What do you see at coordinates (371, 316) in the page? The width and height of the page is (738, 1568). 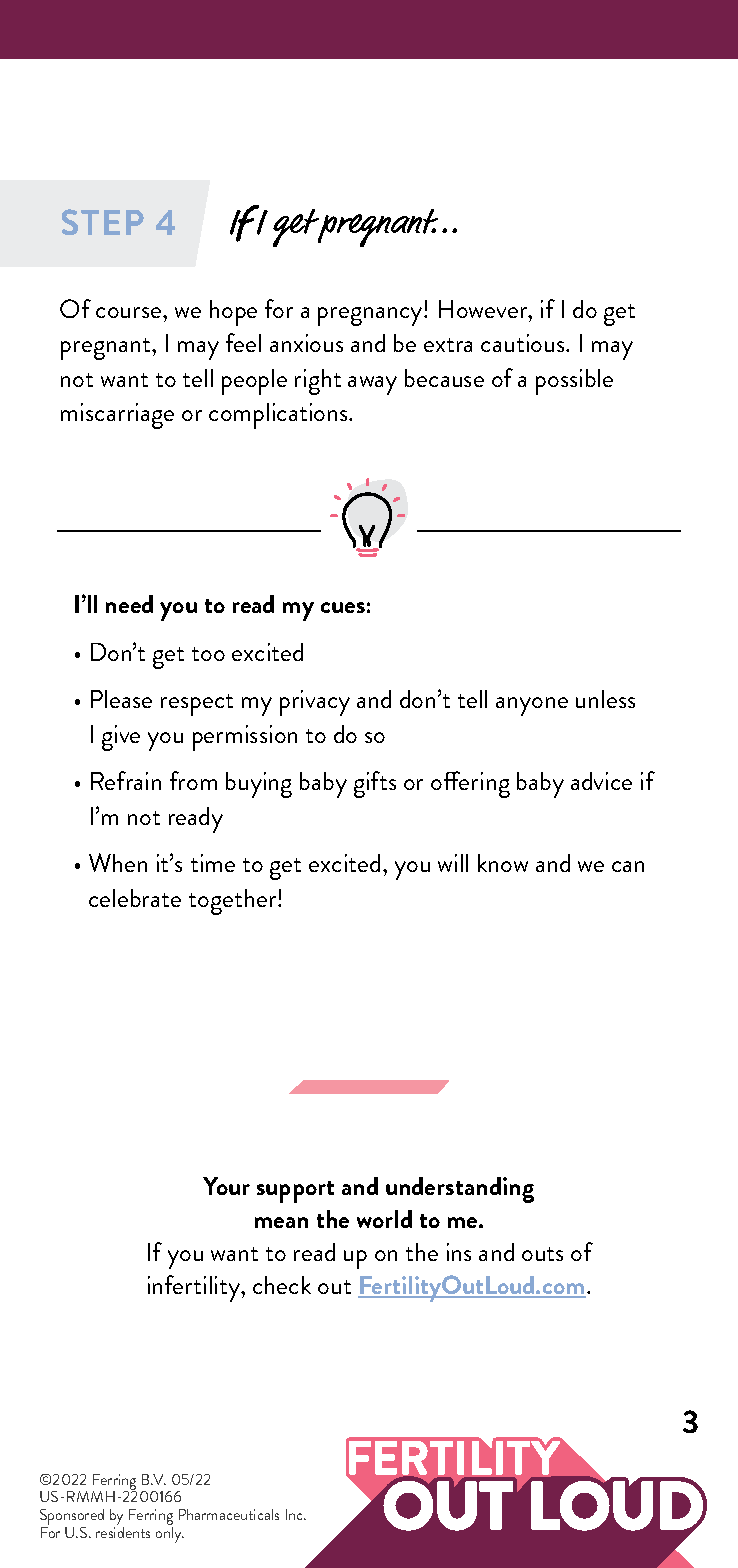 I see `pregnancy` at bounding box center [371, 316].
